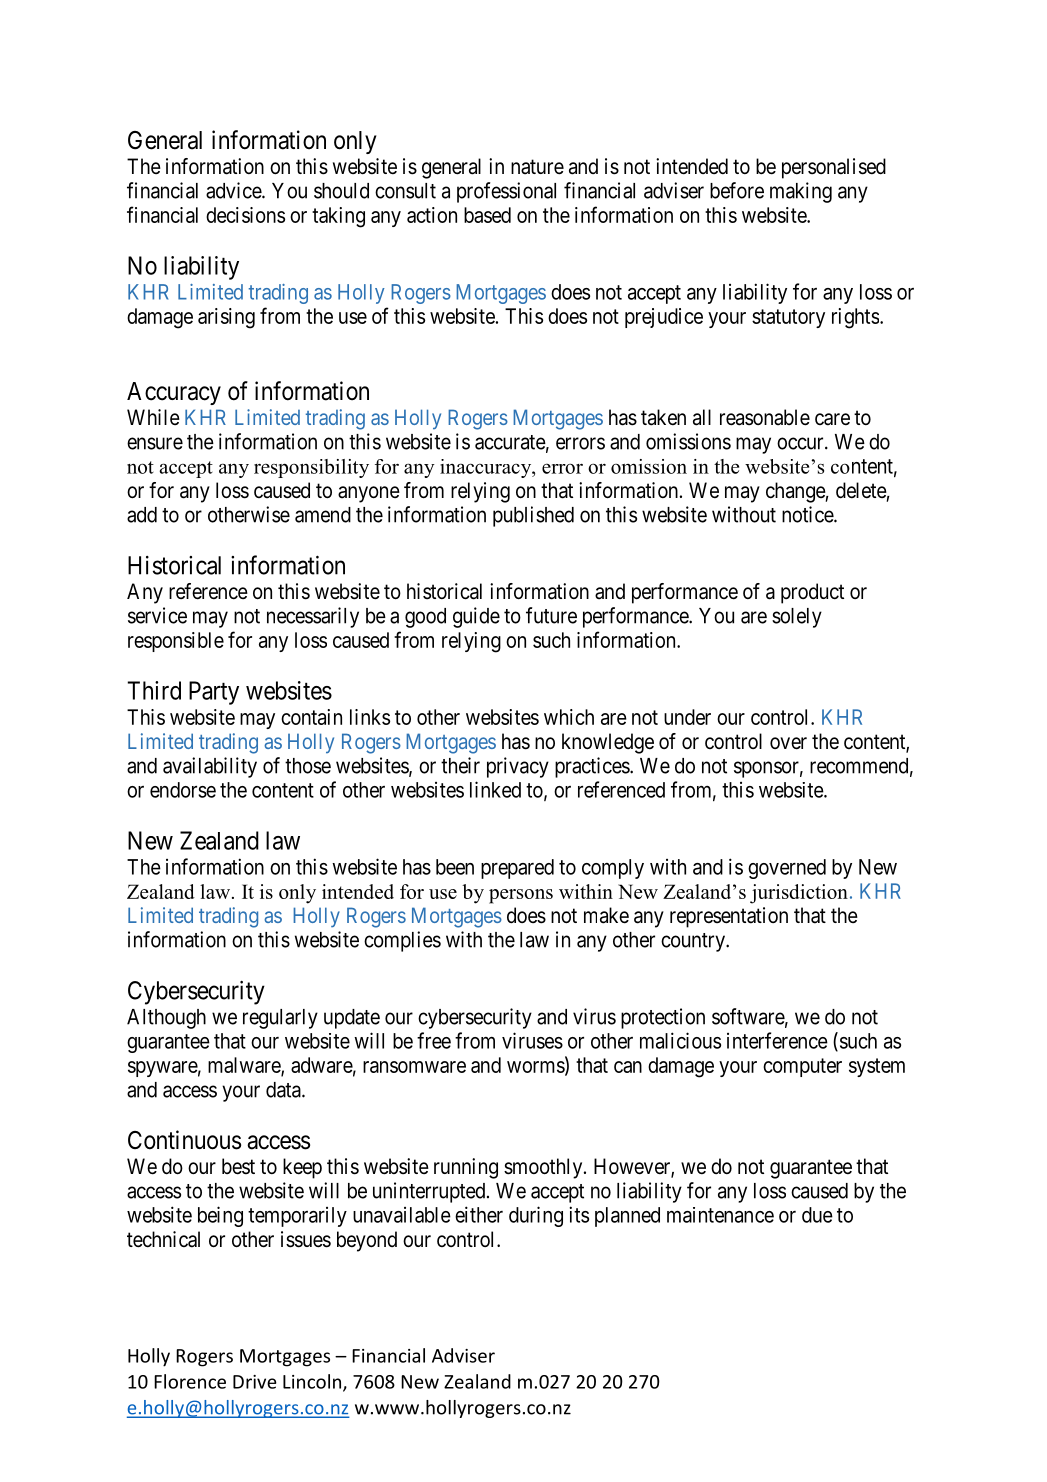  What do you see at coordinates (184, 1140) in the document?
I see `Continuous` at bounding box center [184, 1140].
